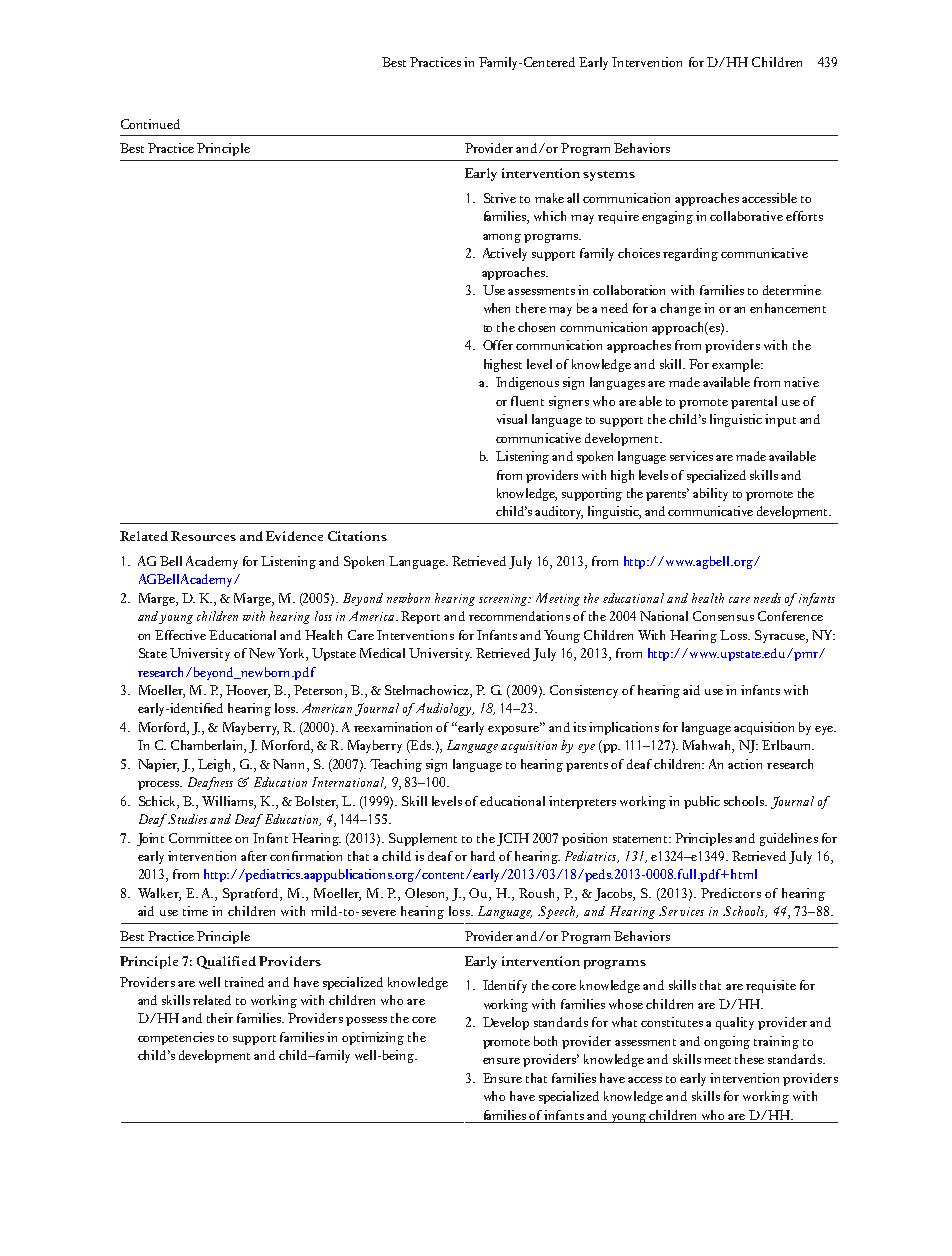 The width and height of the screenshot is (952, 1256). I want to click on quality, so click(735, 1023).
